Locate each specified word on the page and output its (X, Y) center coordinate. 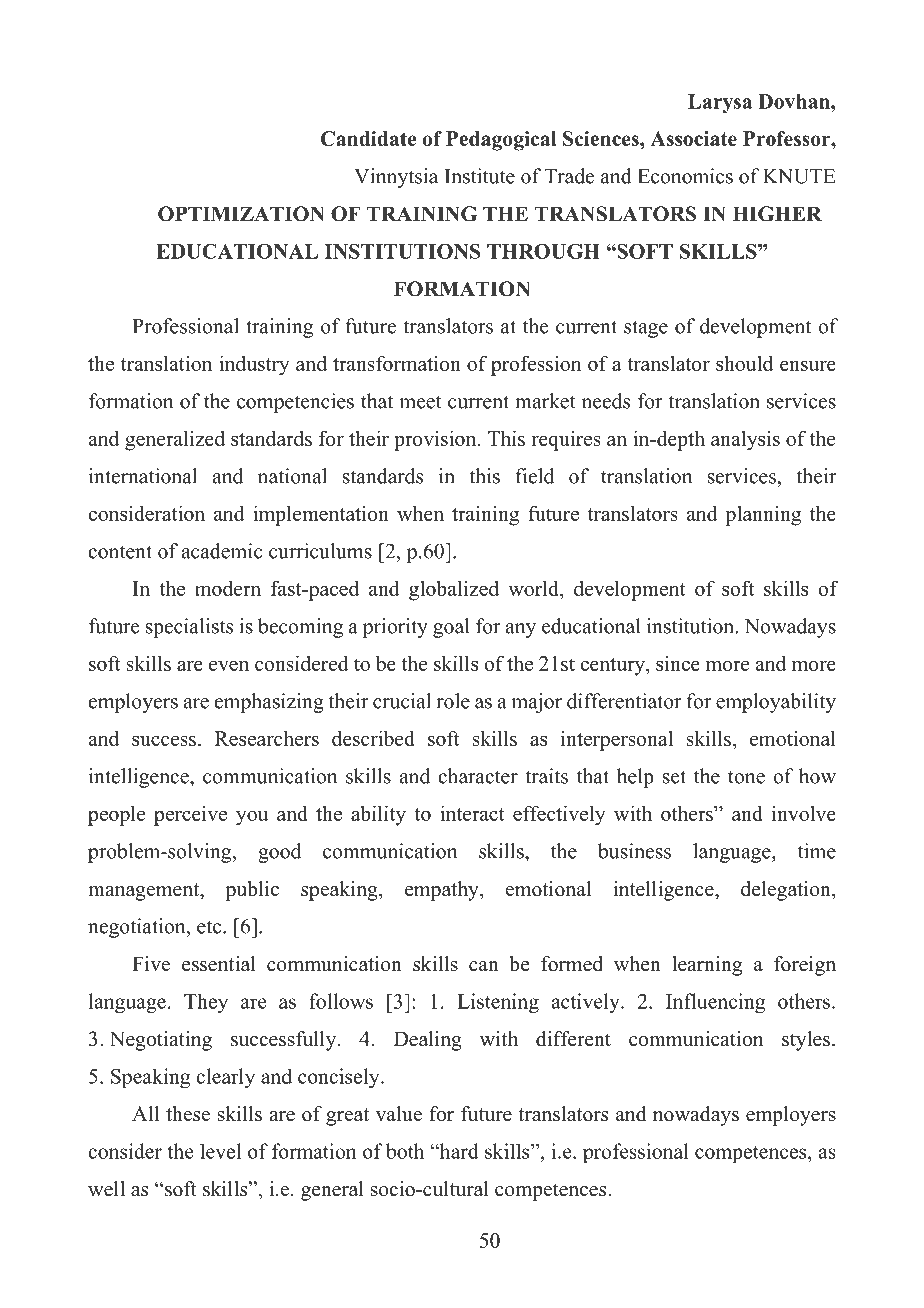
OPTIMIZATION (241, 214)
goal (451, 628)
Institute (480, 176)
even (229, 665)
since (678, 663)
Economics (685, 176)
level (220, 1151)
